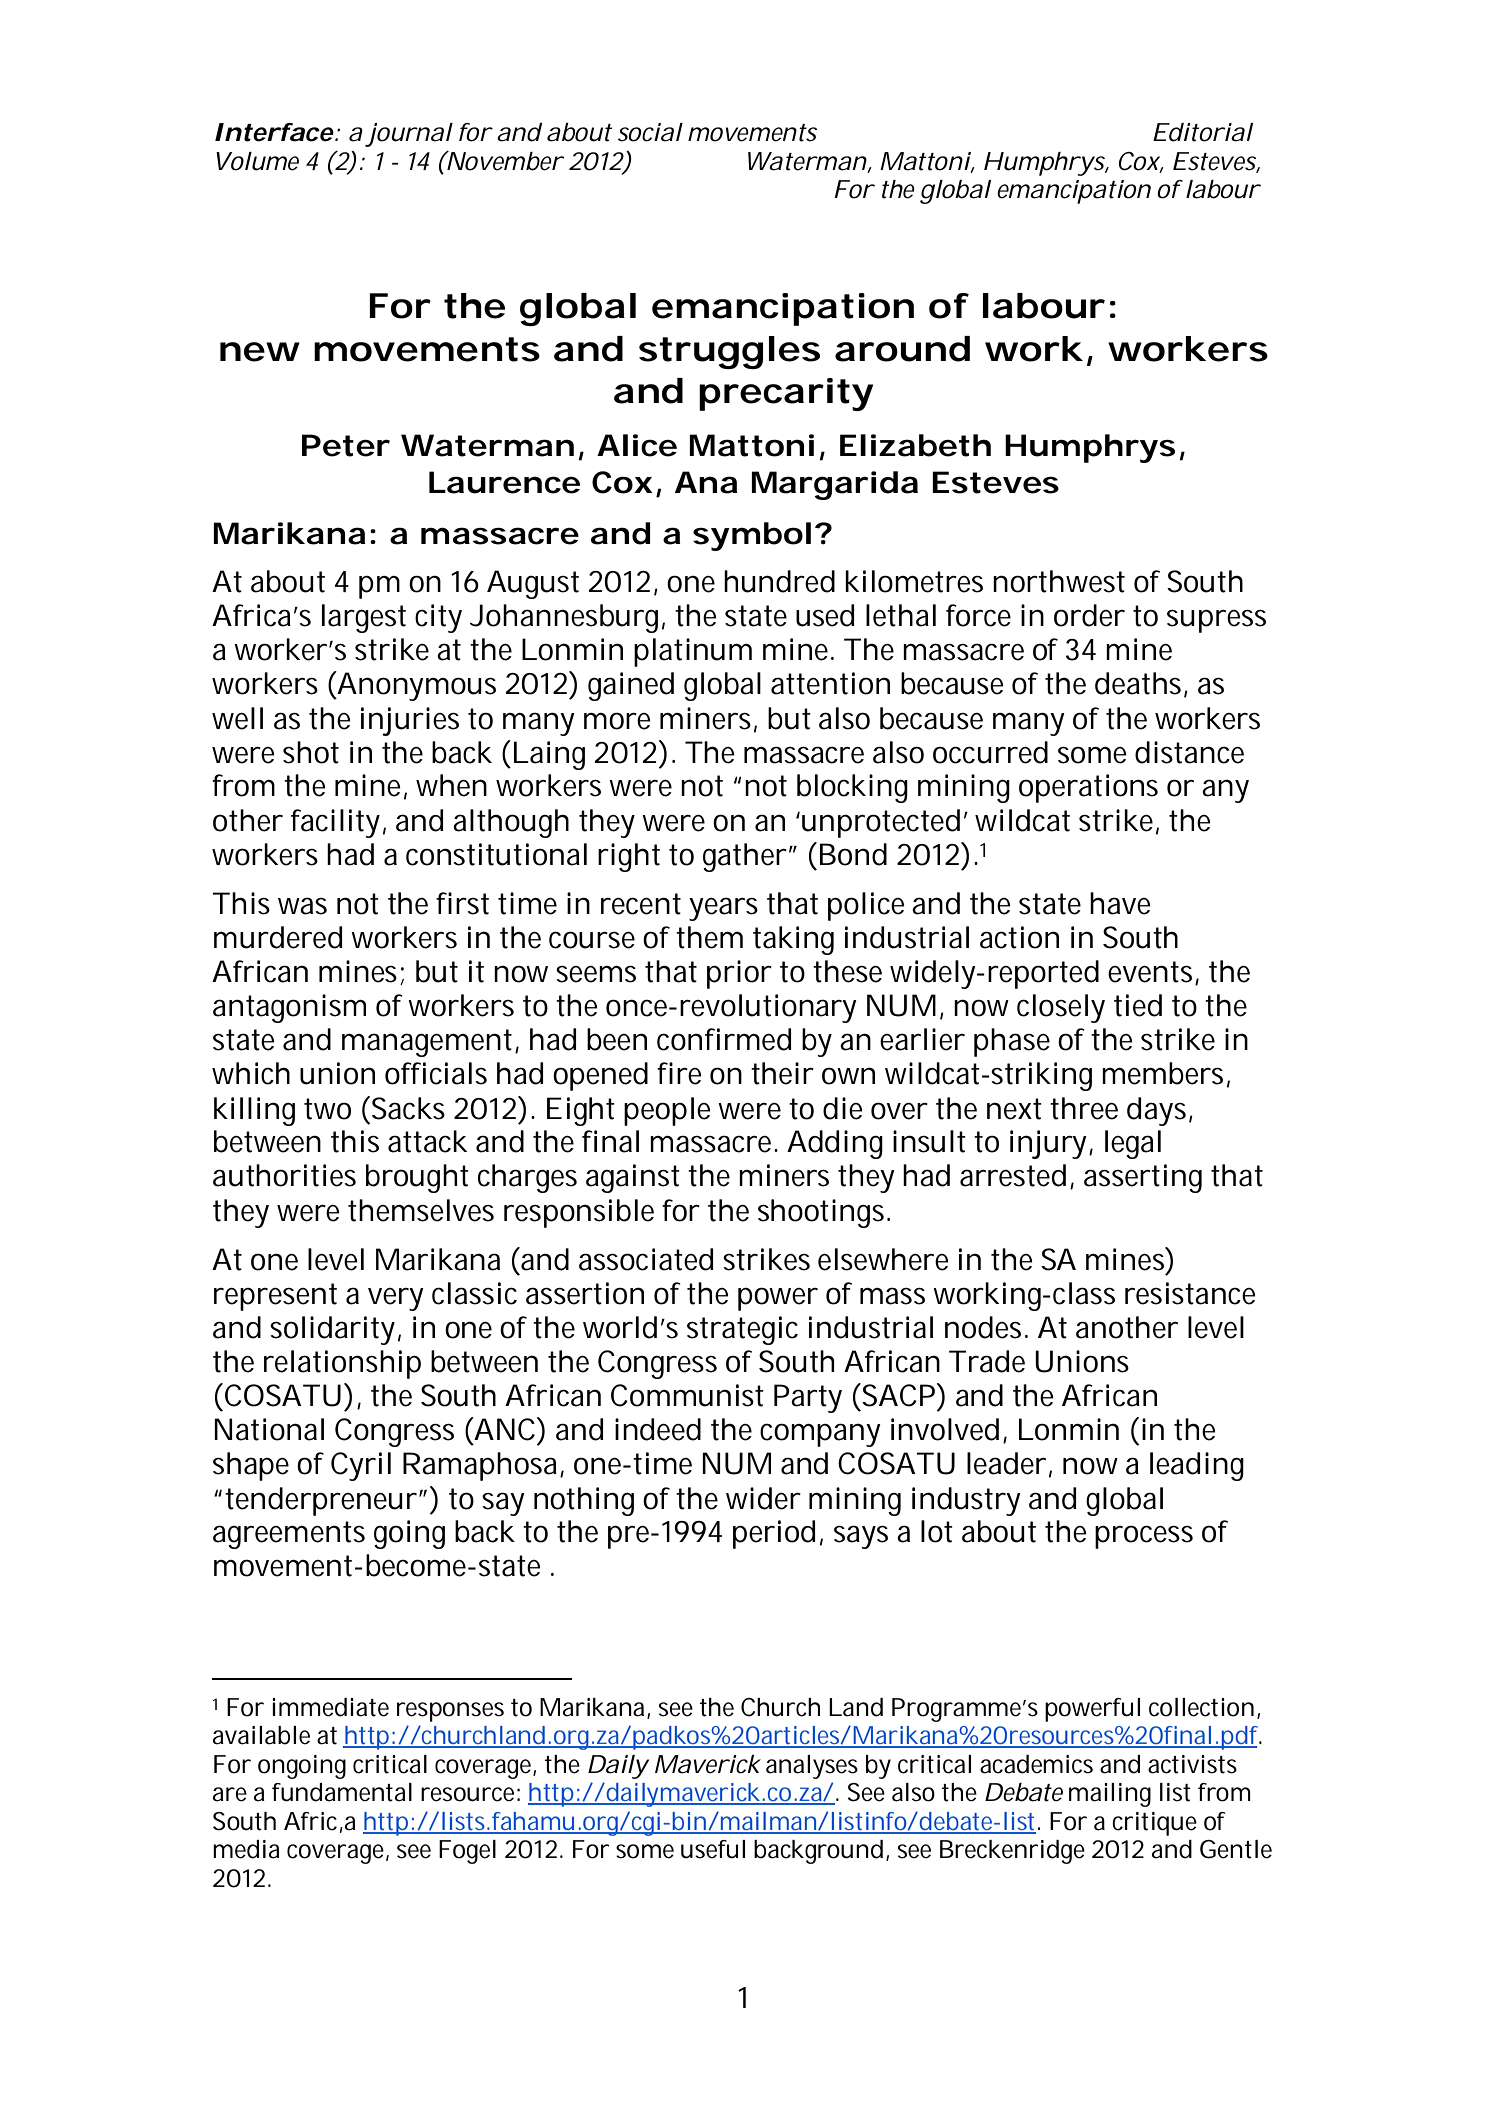 Image resolution: width=1487 pixels, height=2105 pixels. Describe the element at coordinates (742, 1330) in the image. I see `strategic` at that location.
